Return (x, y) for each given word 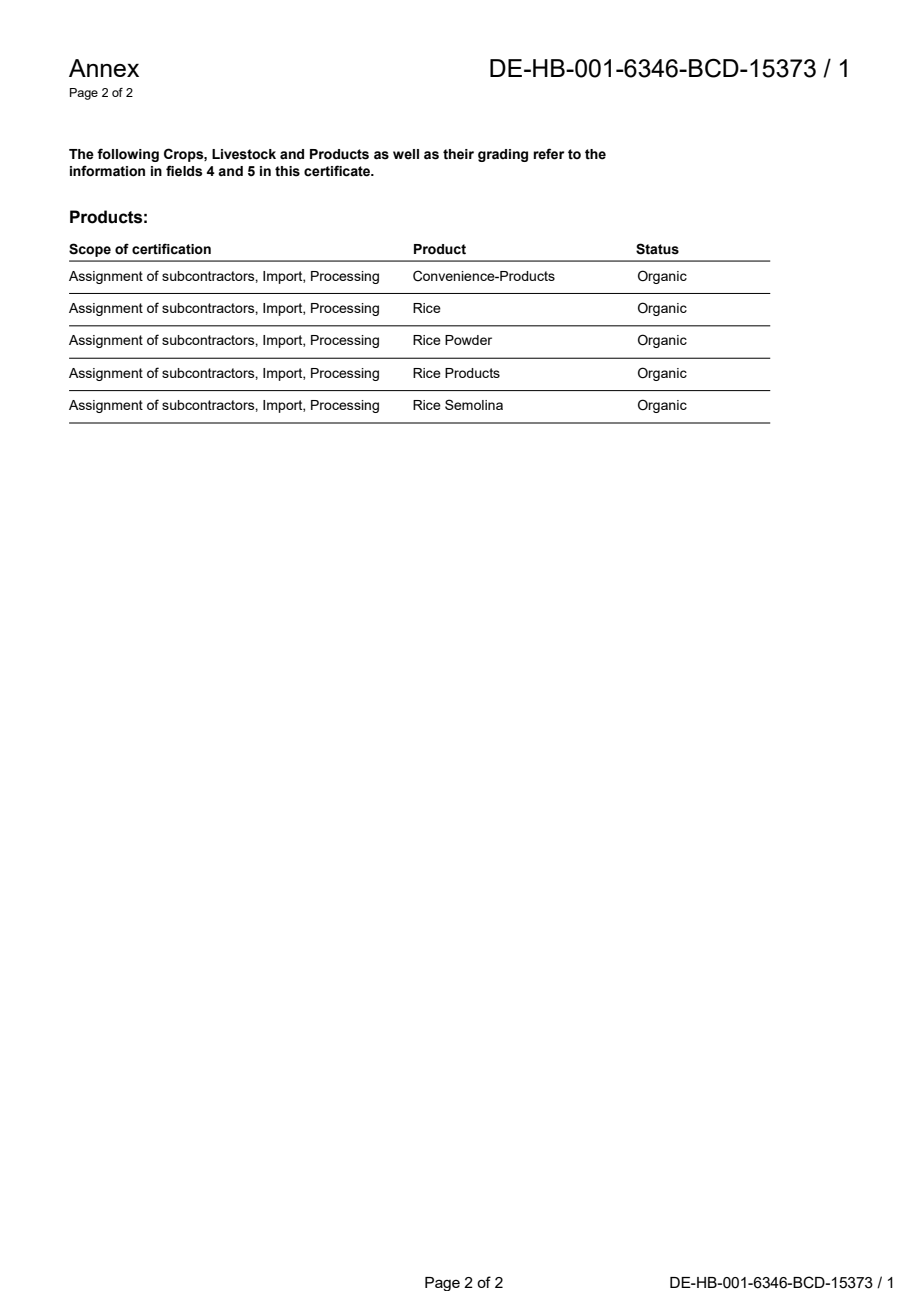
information (107, 171)
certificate (338, 171)
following (128, 155)
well (406, 154)
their (458, 154)
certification (171, 249)
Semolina (474, 404)
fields (184, 171)
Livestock (244, 154)
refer (548, 154)
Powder (468, 340)
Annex (104, 68)
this (287, 171)
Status (657, 249)
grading (503, 155)
